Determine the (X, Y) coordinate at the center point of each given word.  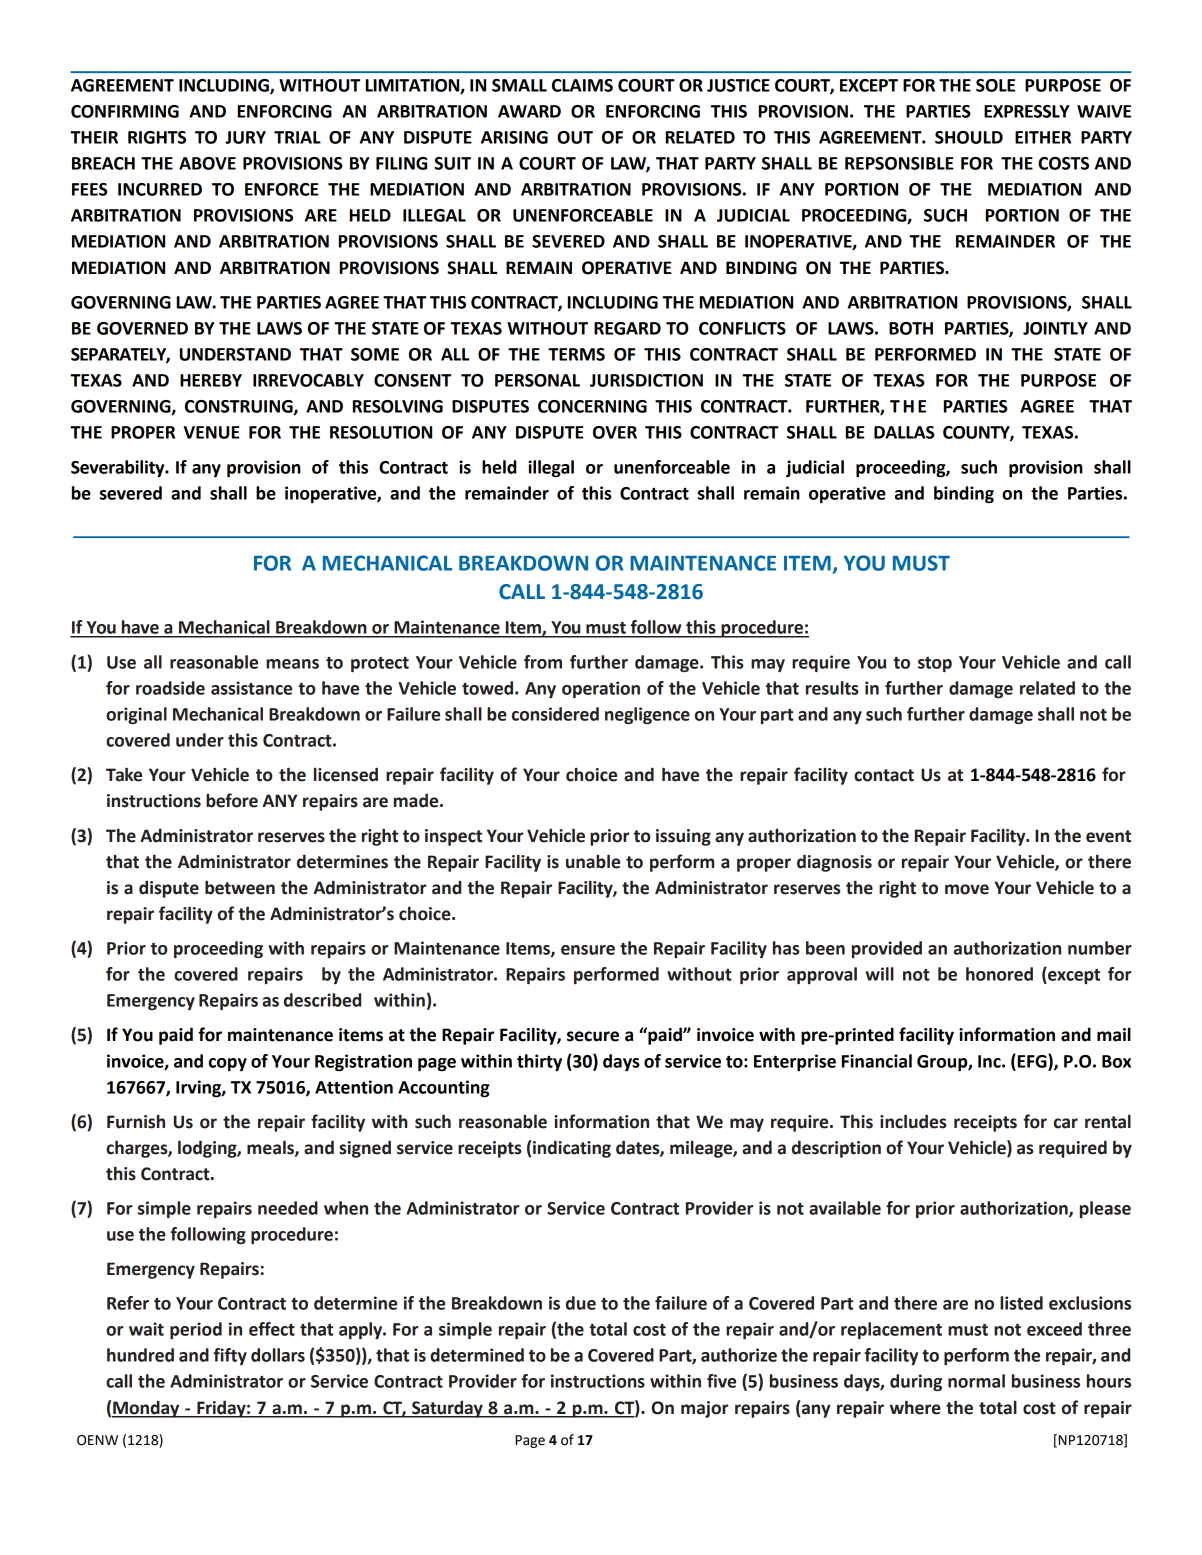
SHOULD (969, 137)
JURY (245, 137)
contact (884, 775)
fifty (230, 1356)
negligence (647, 715)
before (232, 800)
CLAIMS (582, 85)
